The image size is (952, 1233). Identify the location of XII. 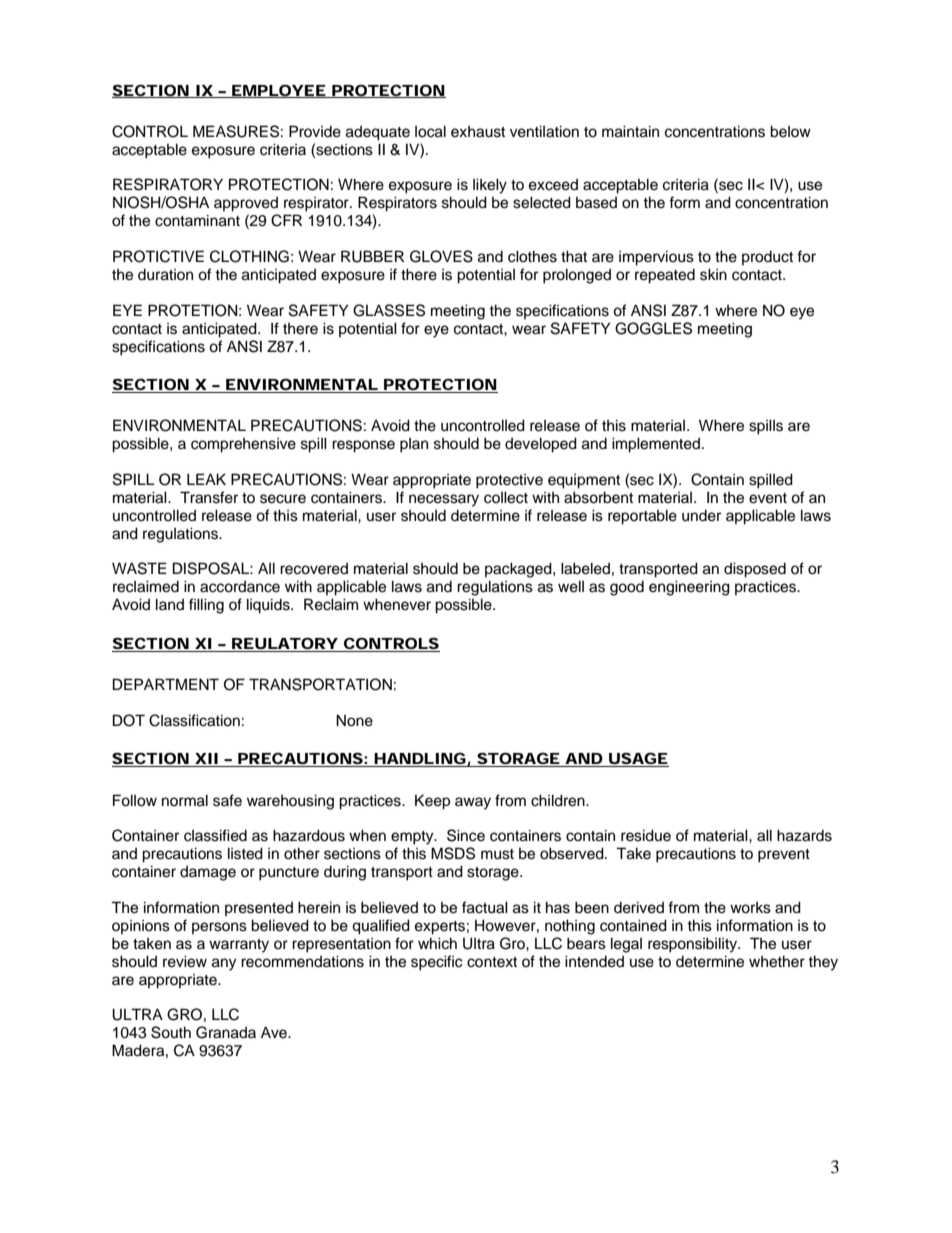
(206, 760).
